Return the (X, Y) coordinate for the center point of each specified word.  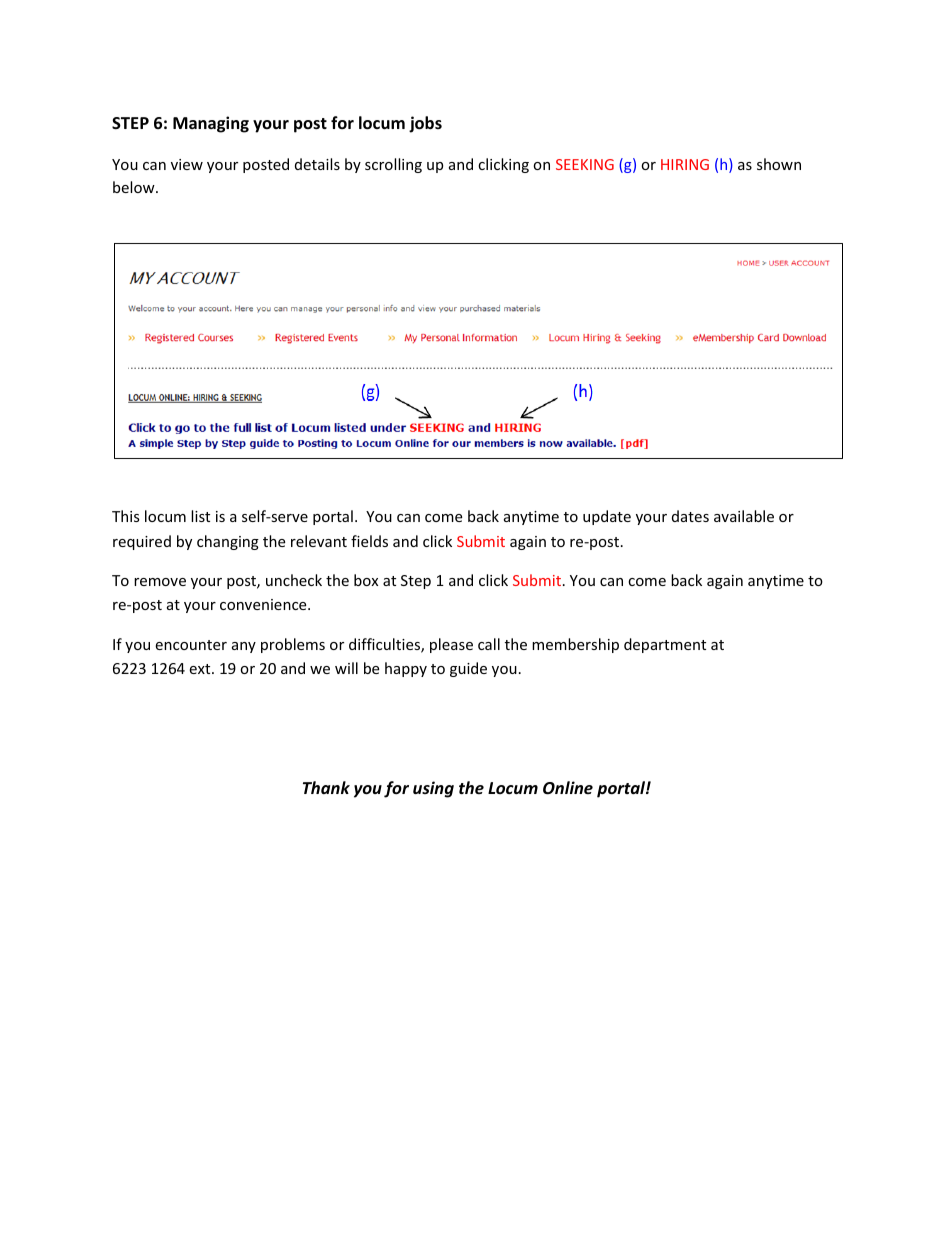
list (200, 516)
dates (690, 516)
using (433, 789)
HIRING (685, 164)
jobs (425, 124)
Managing (211, 124)
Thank (326, 787)
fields (369, 541)
